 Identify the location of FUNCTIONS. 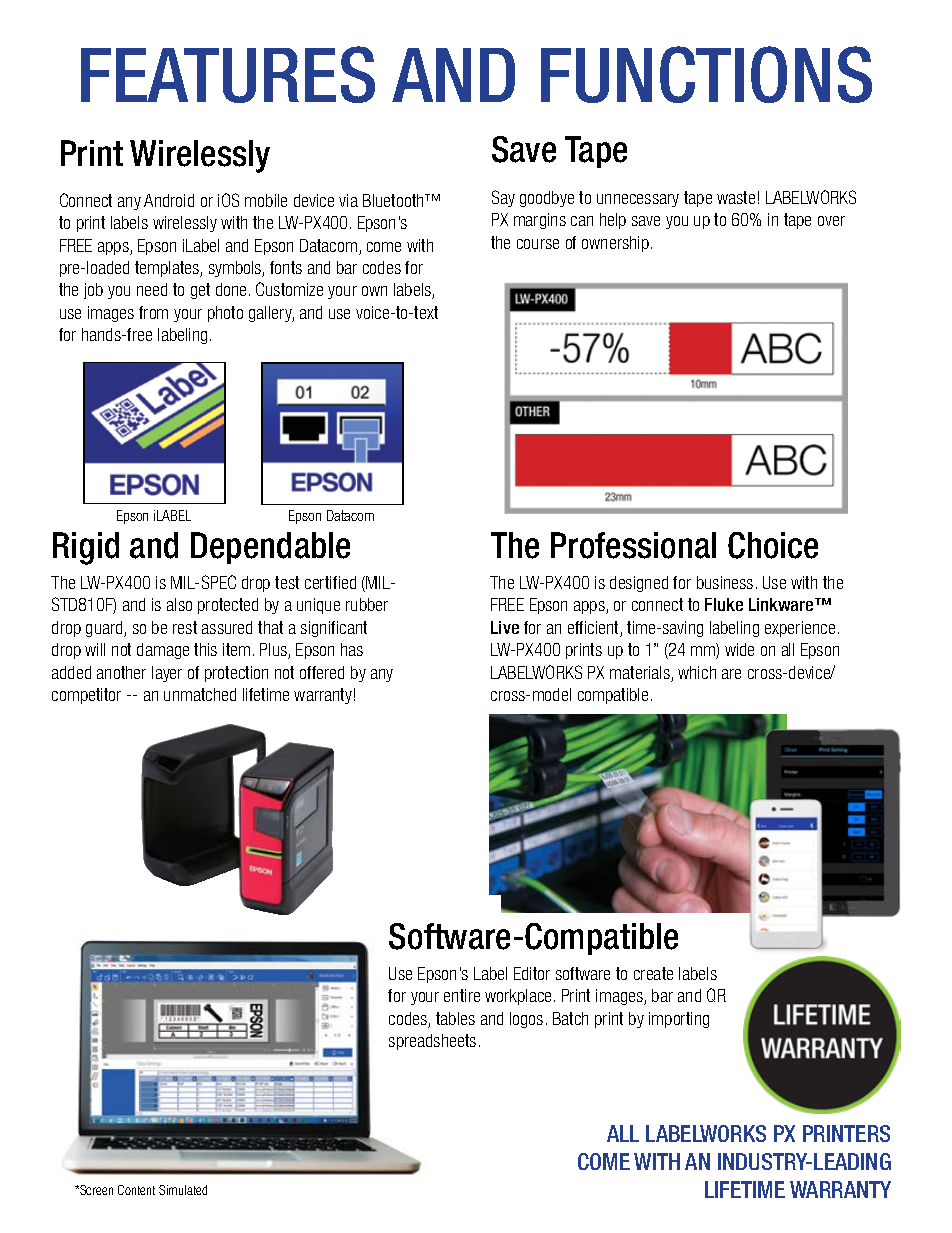
(706, 74).
